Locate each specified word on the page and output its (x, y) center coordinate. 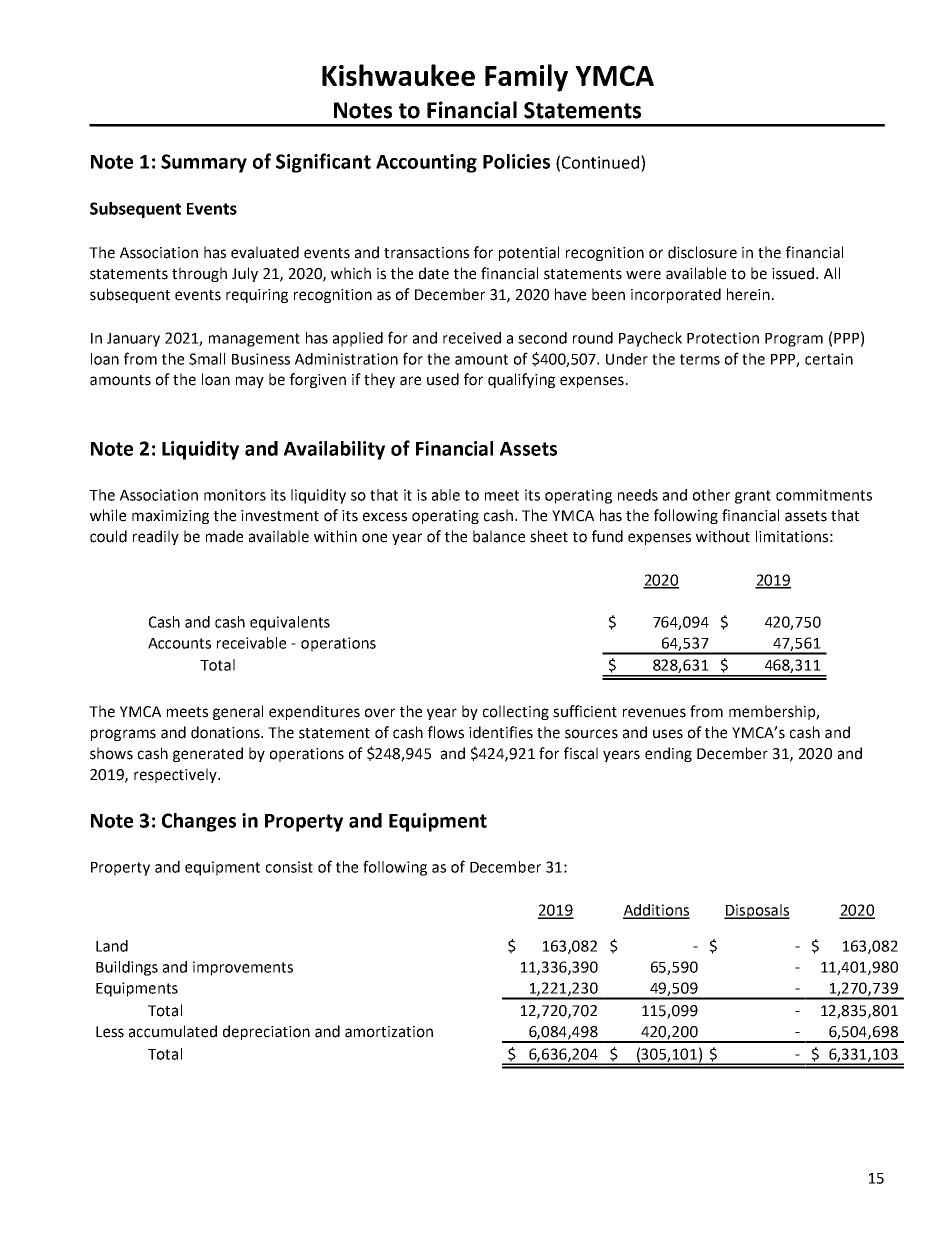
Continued (602, 162)
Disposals (757, 911)
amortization (389, 1032)
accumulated (173, 1031)
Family (526, 78)
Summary (204, 163)
